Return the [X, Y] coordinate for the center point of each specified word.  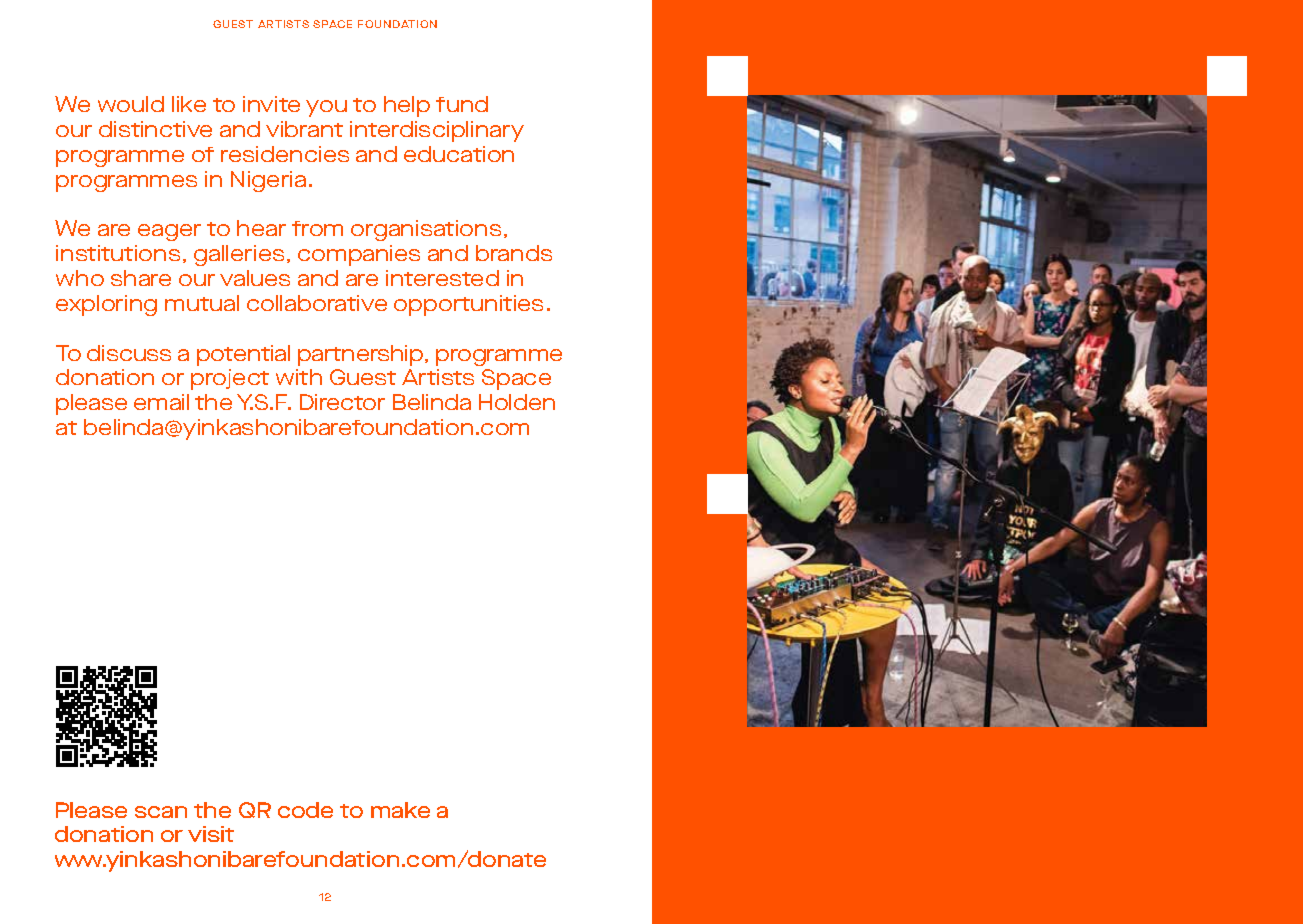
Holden [517, 402]
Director [342, 402]
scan [161, 812]
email [161, 402]
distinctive [155, 129]
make [400, 810]
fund [462, 104]
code [305, 810]
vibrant [304, 129]
